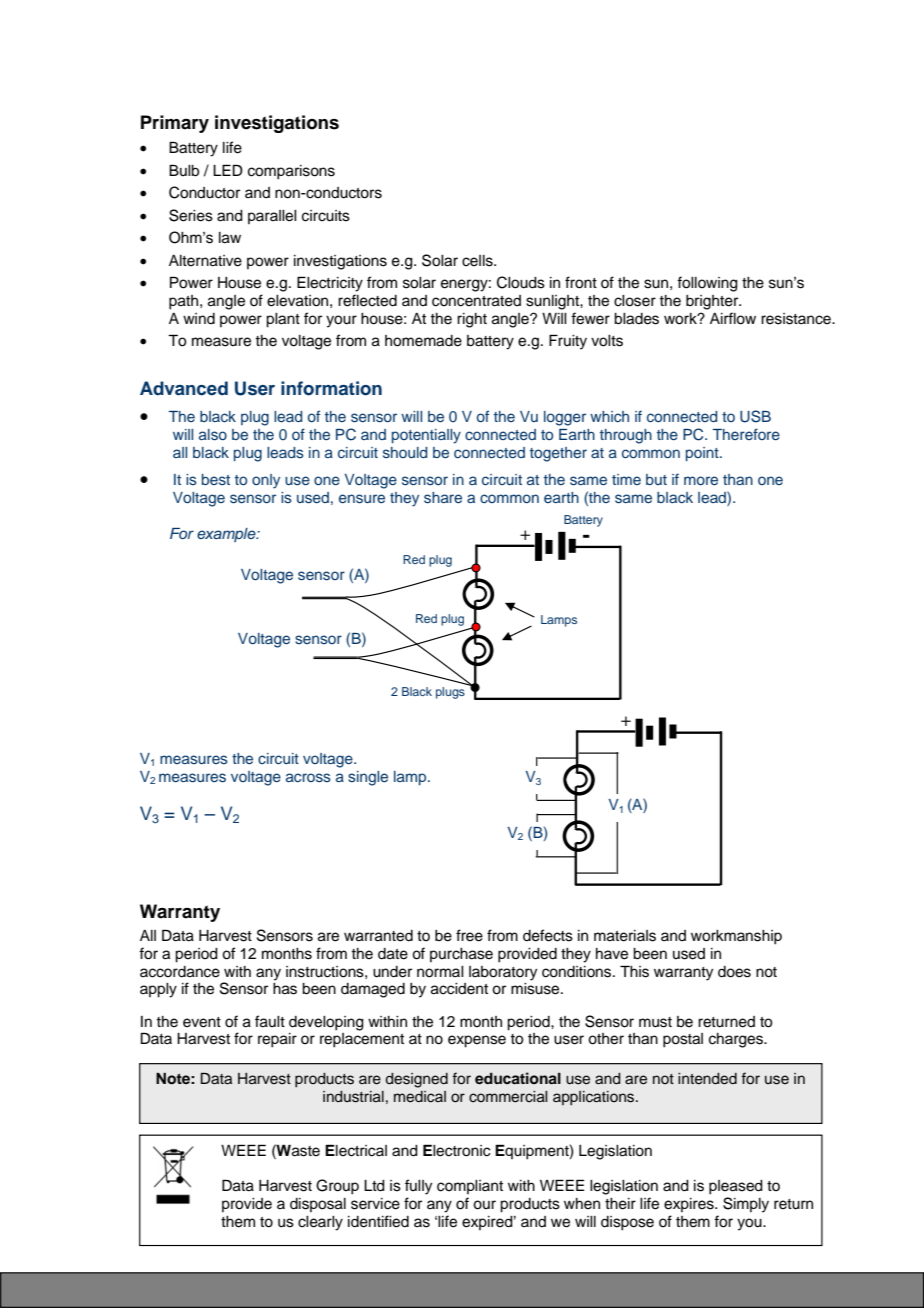 The width and height of the page is (924, 1308). Describe the element at coordinates (368, 778) in the page. I see `single` at that location.
